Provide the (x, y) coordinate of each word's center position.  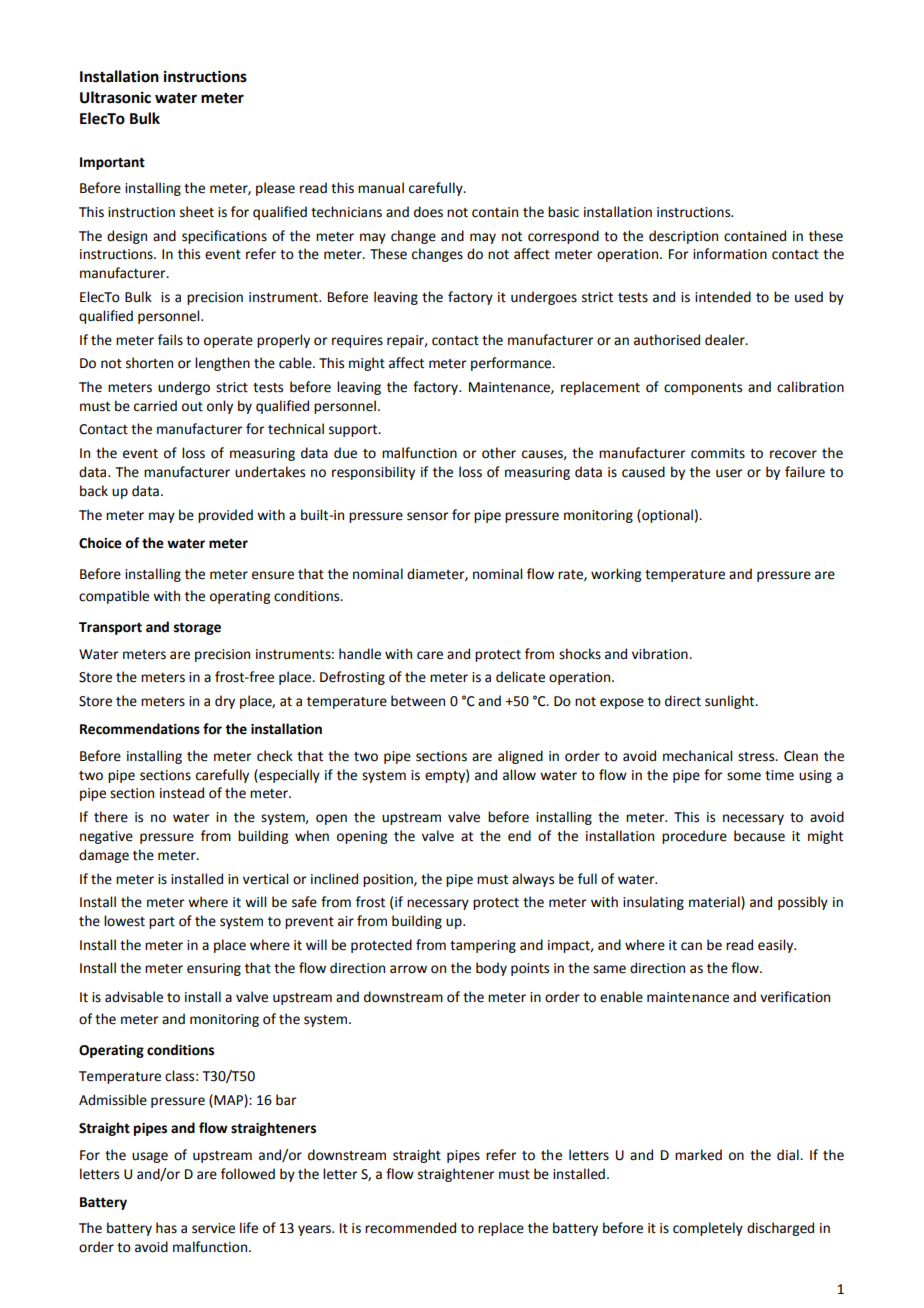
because (759, 836)
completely (708, 1229)
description (683, 237)
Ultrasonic (115, 97)
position (389, 880)
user (729, 473)
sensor (428, 516)
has (166, 1228)
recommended (410, 1228)
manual (381, 188)
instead (182, 793)
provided (225, 516)
